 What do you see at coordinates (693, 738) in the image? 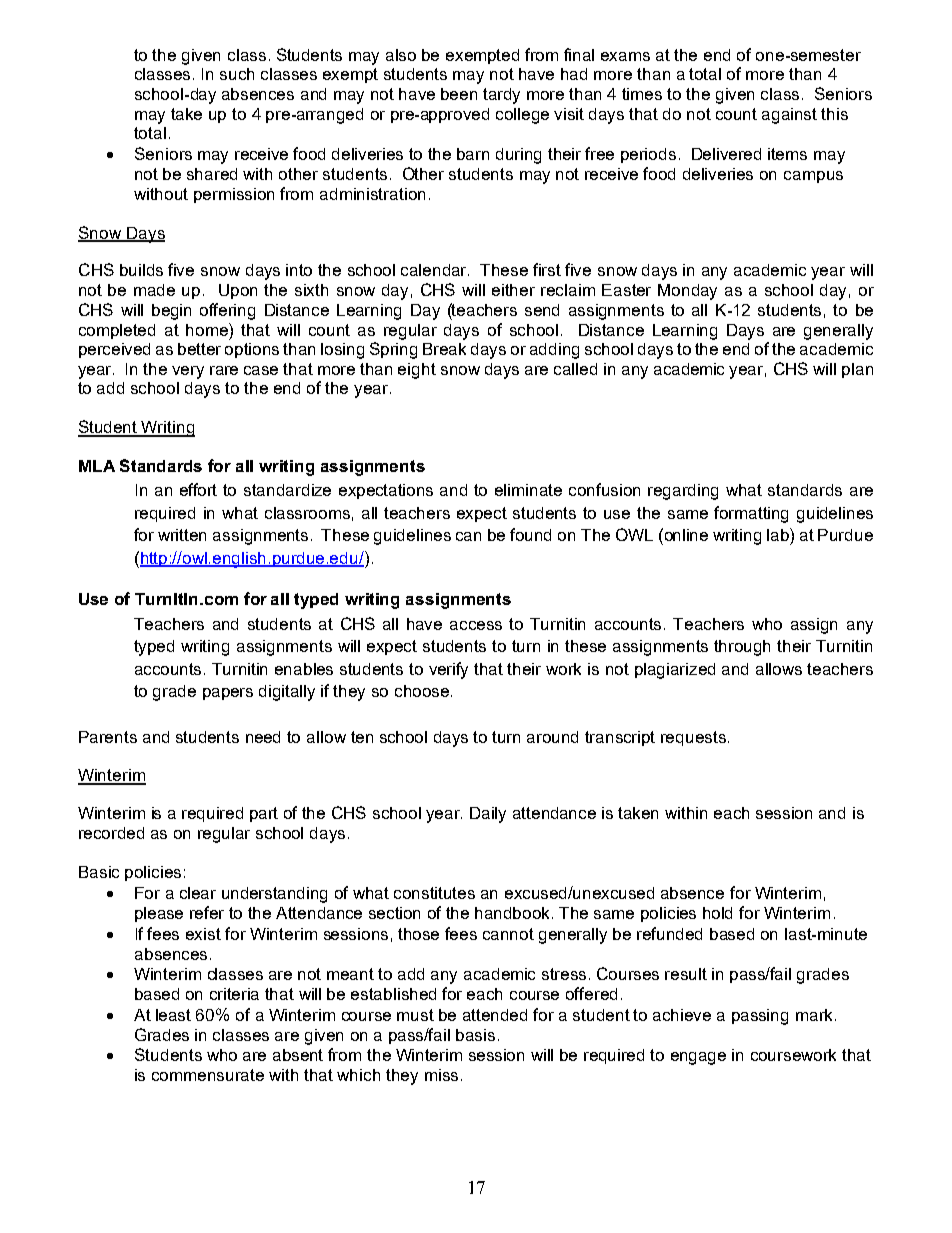
I see `requests` at bounding box center [693, 738].
